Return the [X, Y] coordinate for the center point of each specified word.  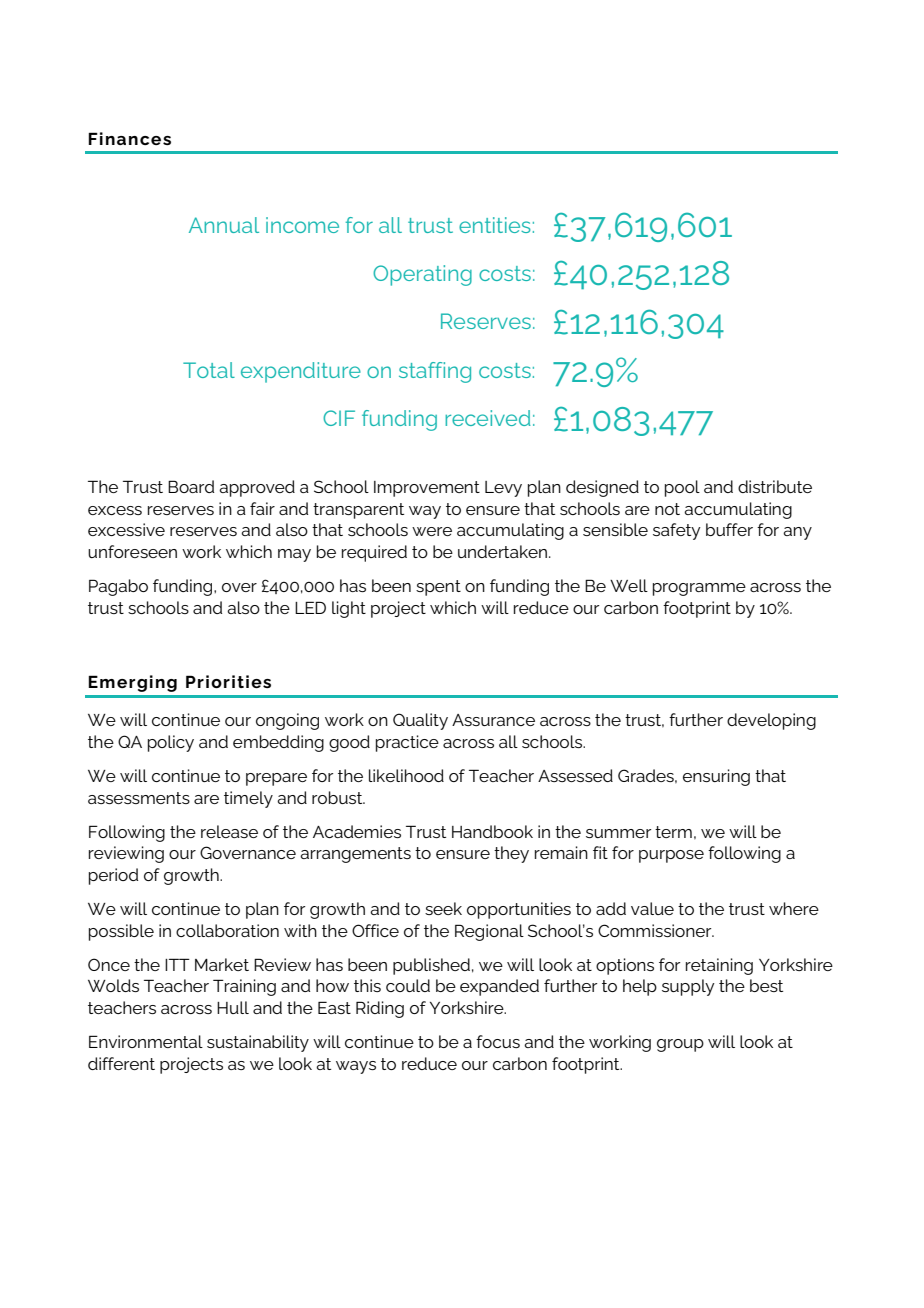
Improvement [427, 489]
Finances [129, 138]
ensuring [716, 777]
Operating [422, 275]
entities [495, 225]
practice [407, 743]
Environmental [146, 1041]
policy [171, 743]
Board [191, 486]
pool [682, 488]
